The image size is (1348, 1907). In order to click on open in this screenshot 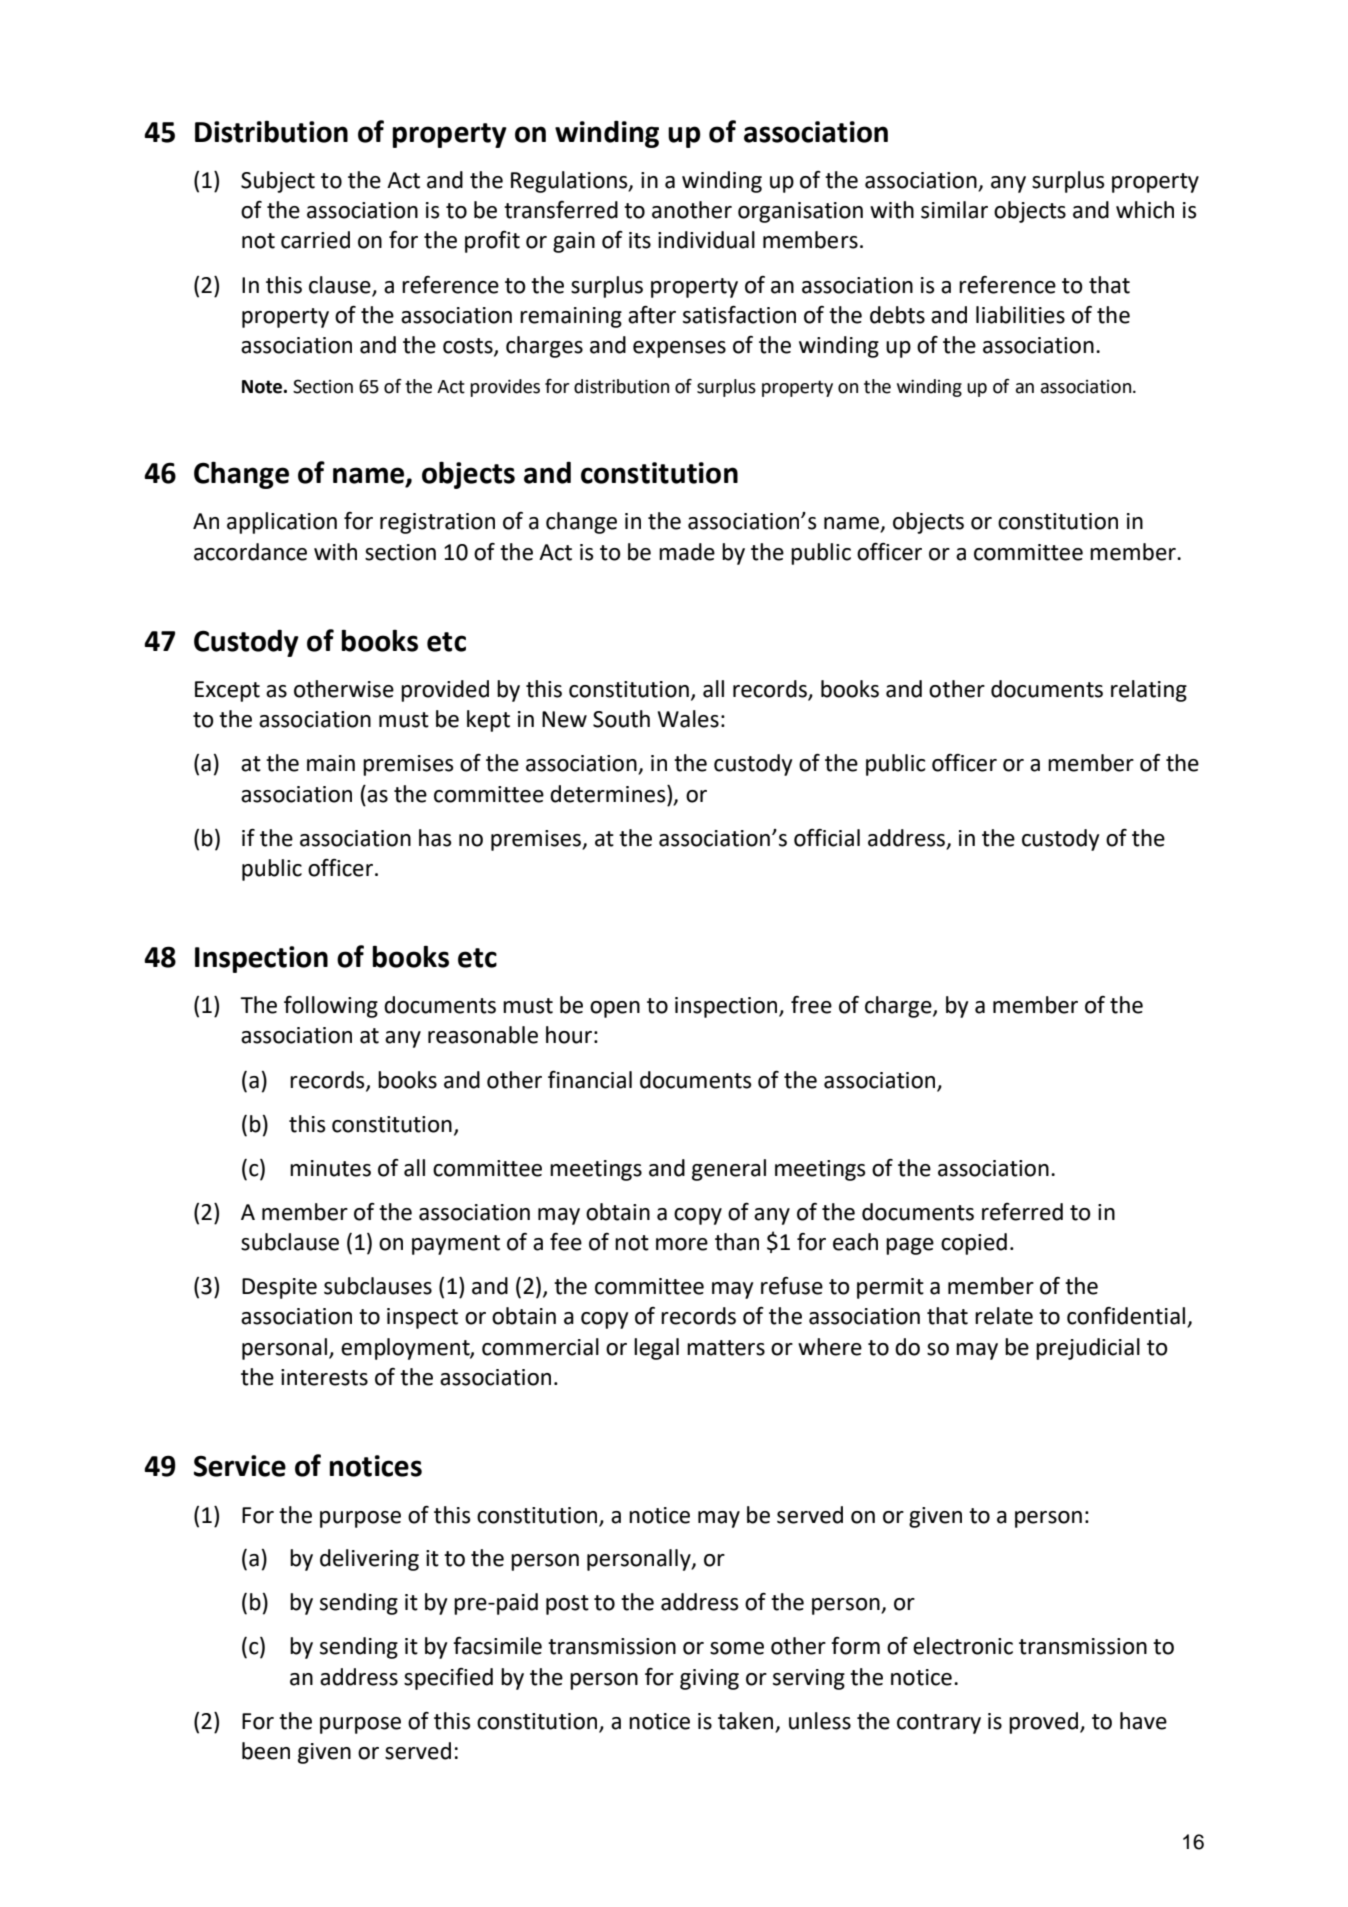, I will do `click(615, 1009)`.
